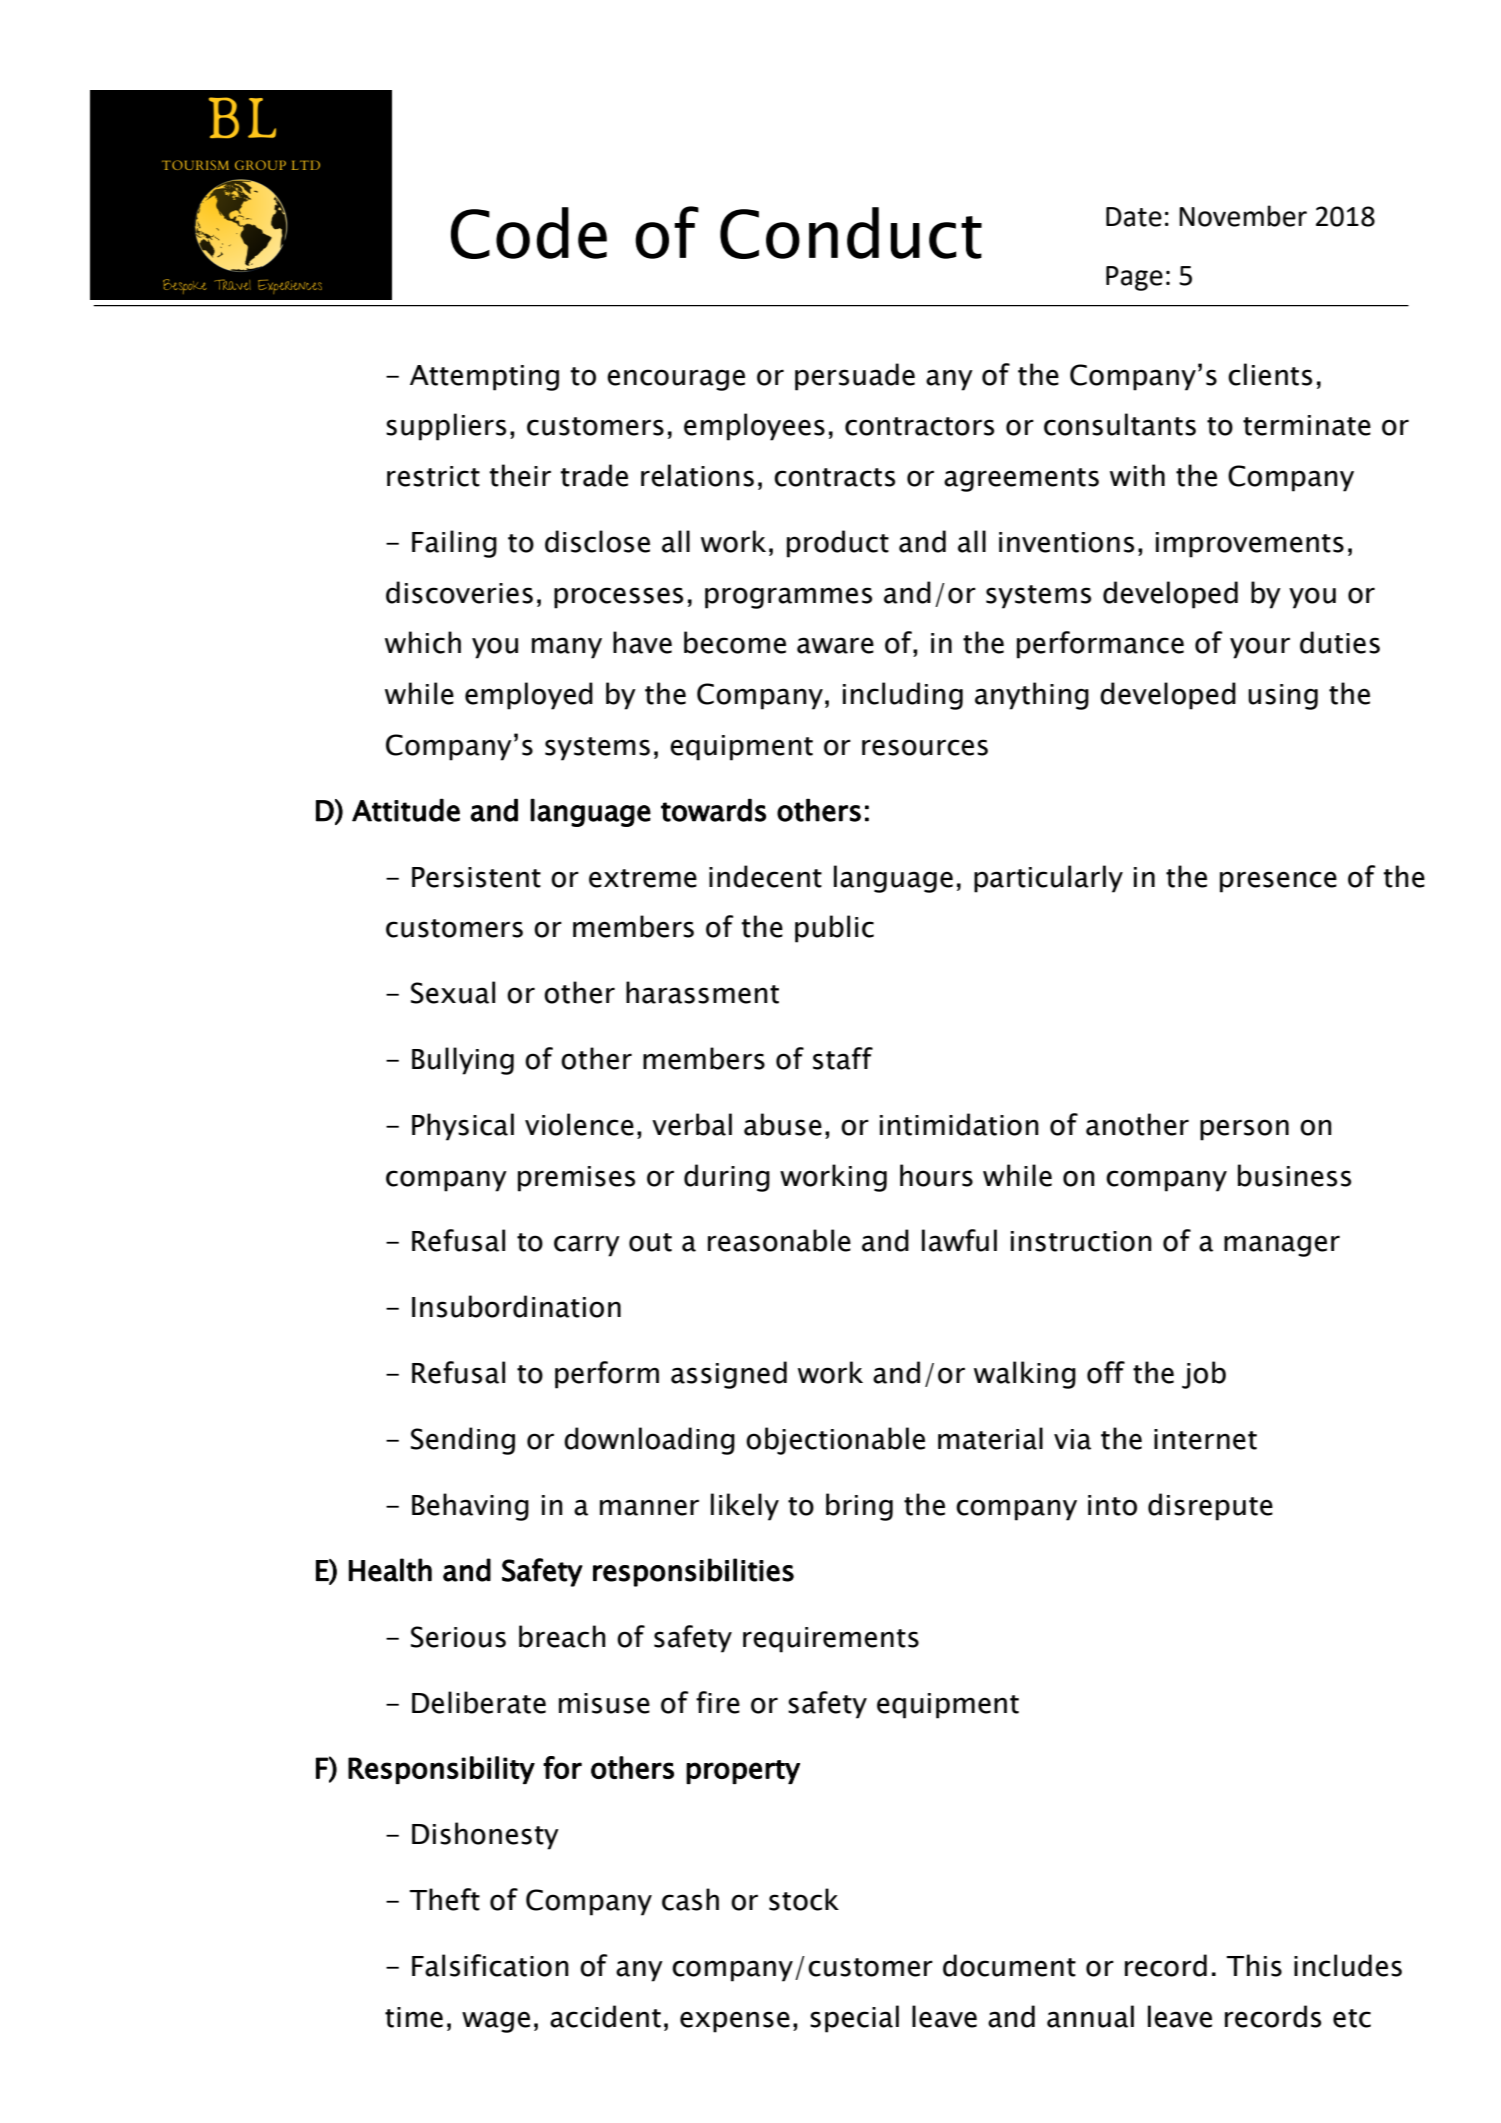  What do you see at coordinates (851, 233) in the document?
I see `Conduct` at bounding box center [851, 233].
